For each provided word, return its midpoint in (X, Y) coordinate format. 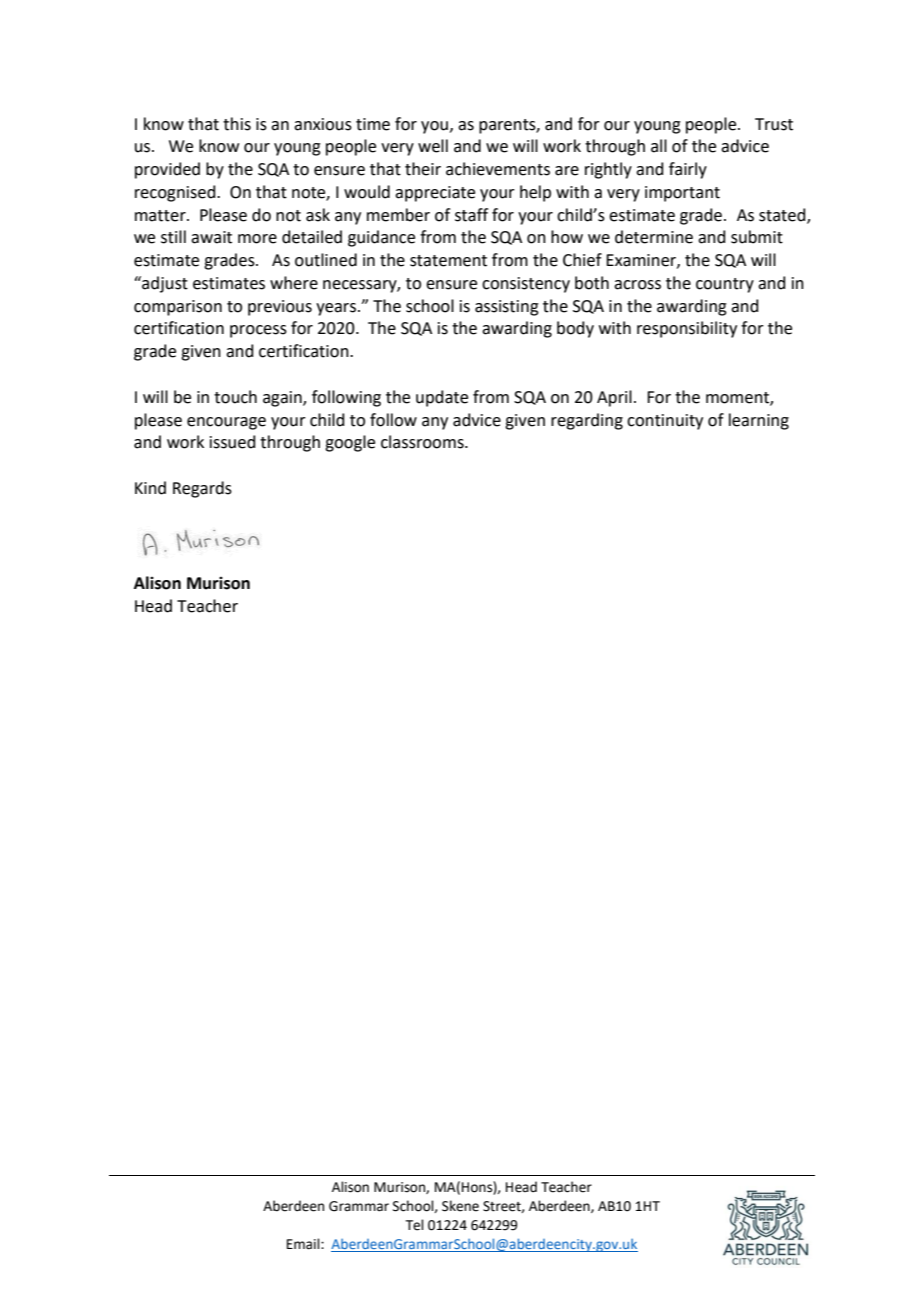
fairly (688, 170)
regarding (587, 421)
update (442, 398)
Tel (415, 1225)
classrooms (423, 442)
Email (304, 1244)
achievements (498, 169)
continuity (665, 422)
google (350, 443)
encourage (226, 423)
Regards (202, 489)
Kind (150, 488)
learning (759, 421)
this (237, 124)
